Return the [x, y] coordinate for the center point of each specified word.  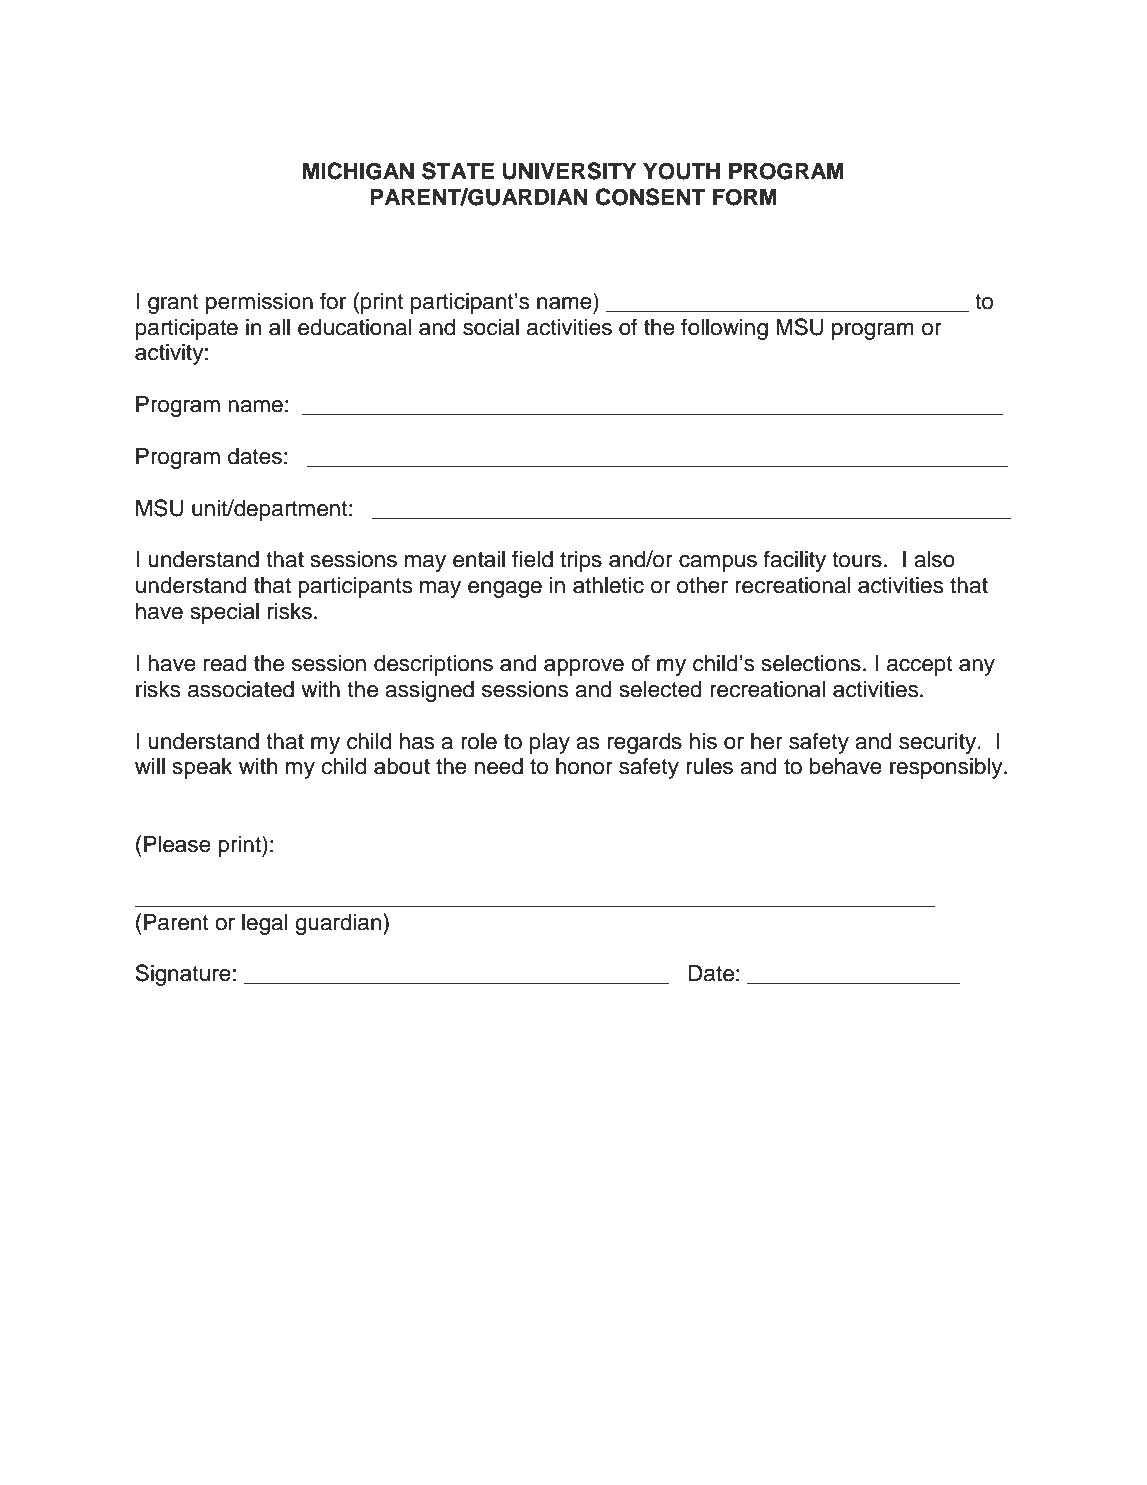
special [225, 613]
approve [584, 667]
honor [584, 766]
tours [857, 560]
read [225, 663]
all [279, 327]
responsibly [947, 768]
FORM [745, 197]
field [532, 559]
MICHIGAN [358, 171]
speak [202, 768]
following [724, 329]
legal [265, 924]
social [491, 327]
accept [920, 666]
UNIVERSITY [569, 171]
